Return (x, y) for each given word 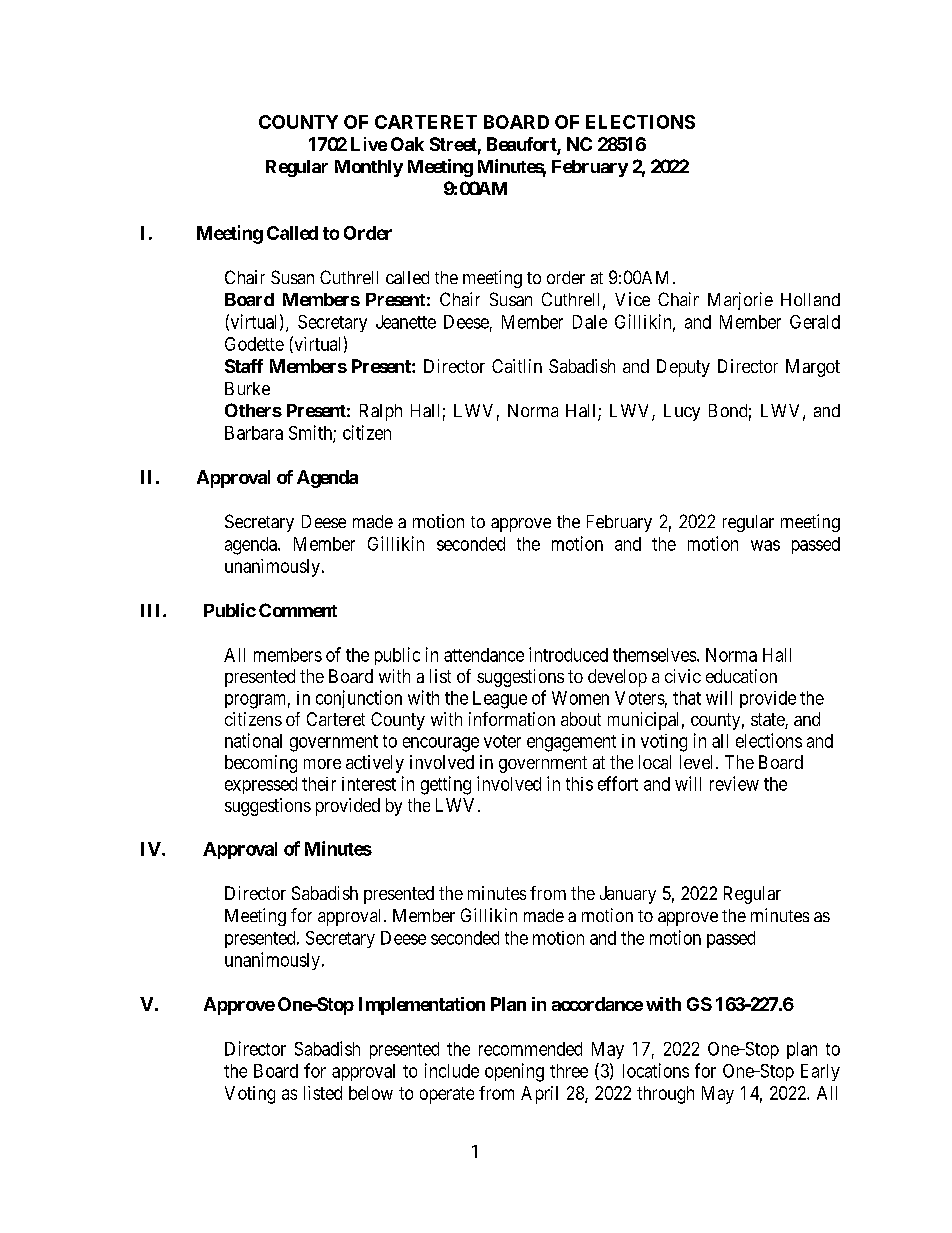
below (371, 1093)
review (734, 783)
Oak (407, 144)
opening (514, 1072)
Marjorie (740, 301)
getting (446, 785)
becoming (261, 764)
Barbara (254, 433)
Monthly (369, 168)
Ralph (381, 412)
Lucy (682, 412)
